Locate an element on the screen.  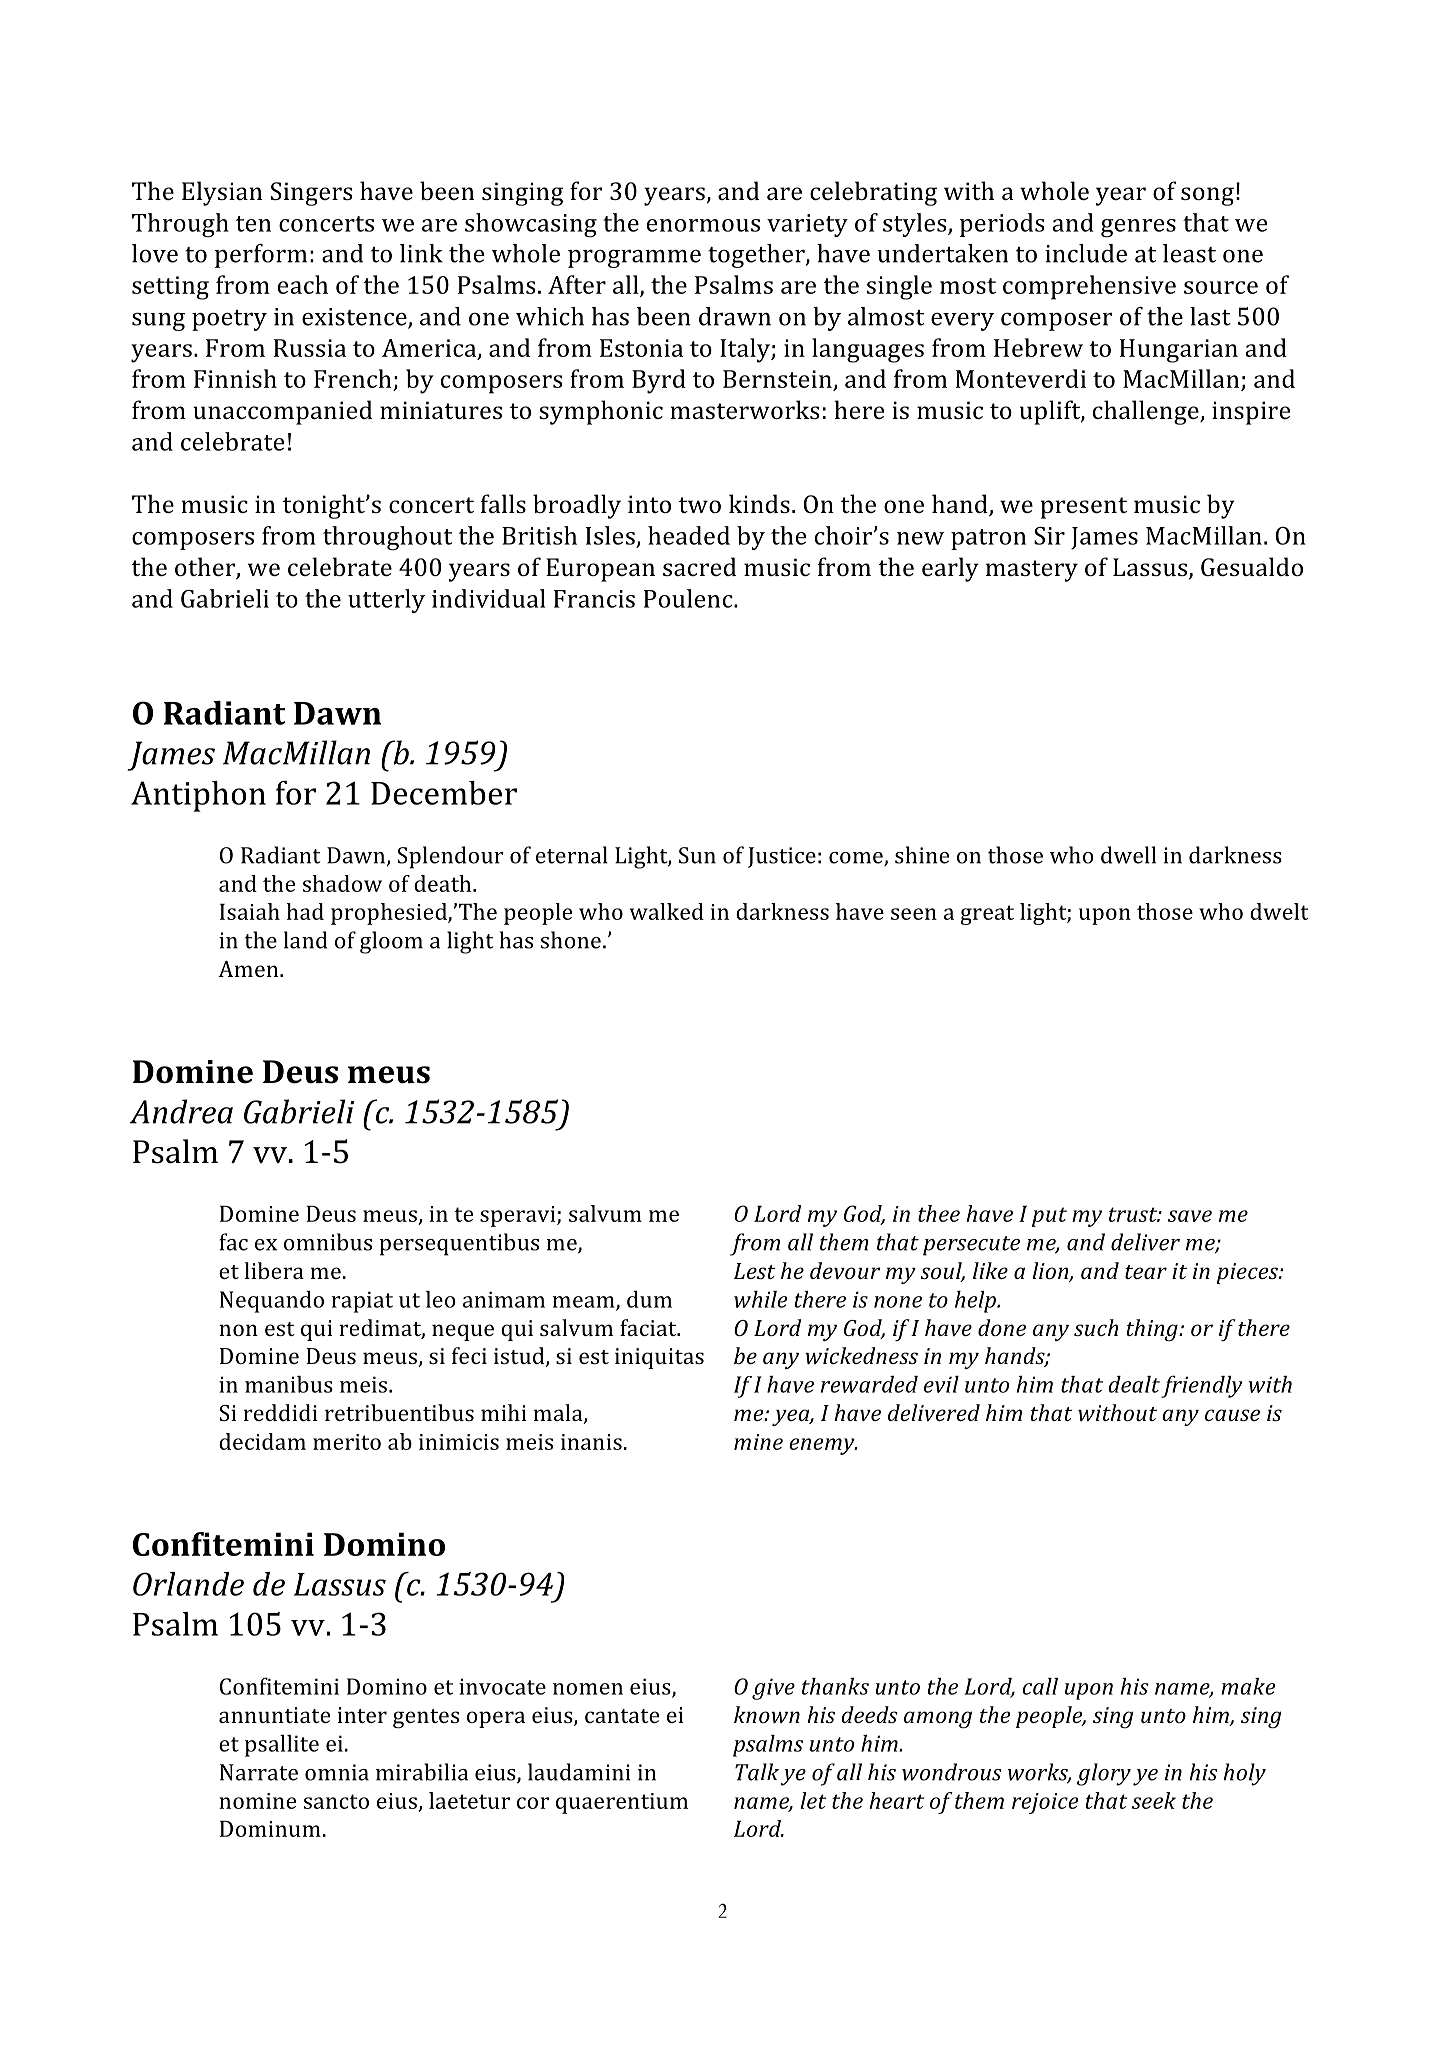
enormous is located at coordinates (703, 225).
